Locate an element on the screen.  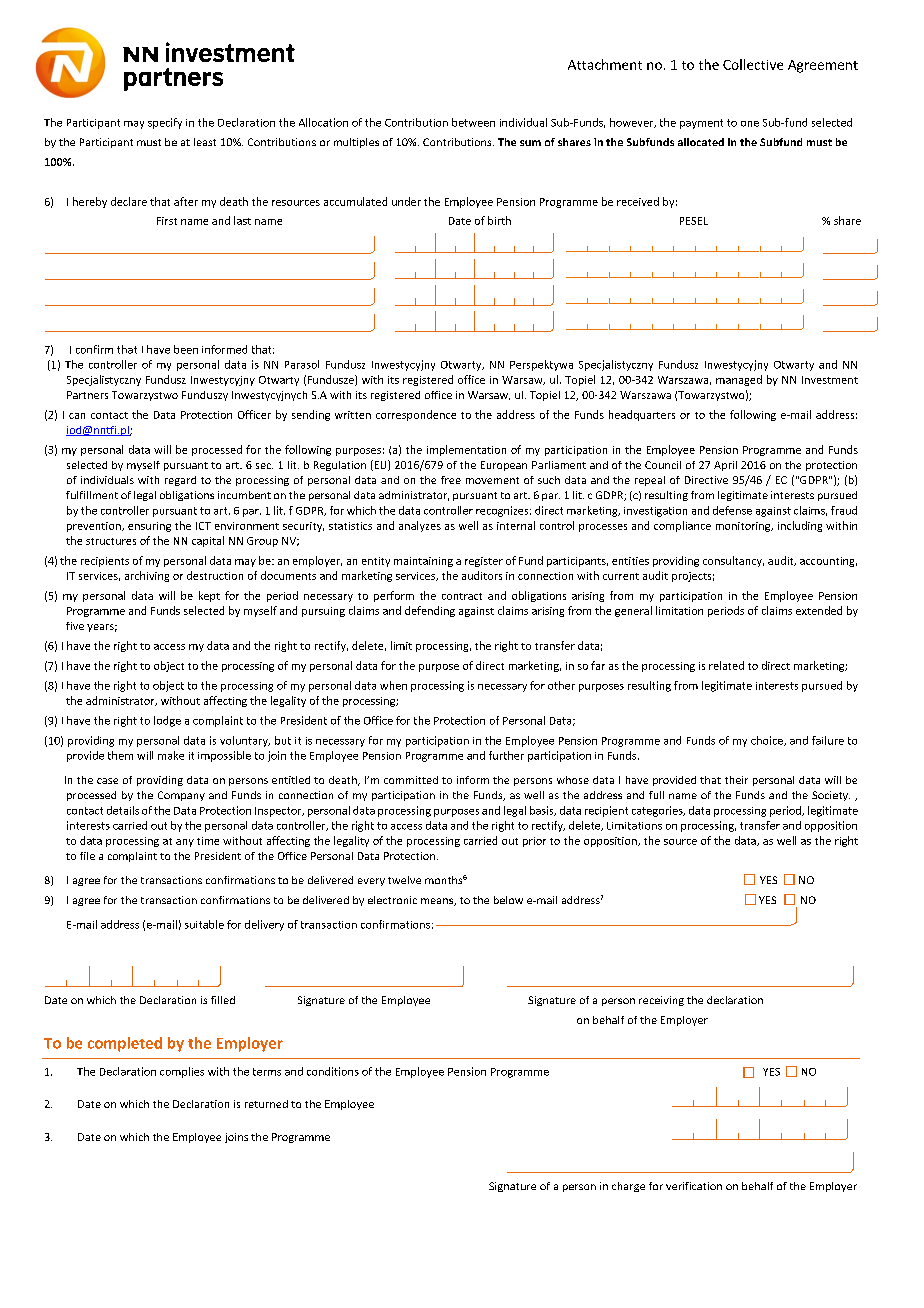
between is located at coordinates (473, 122).
